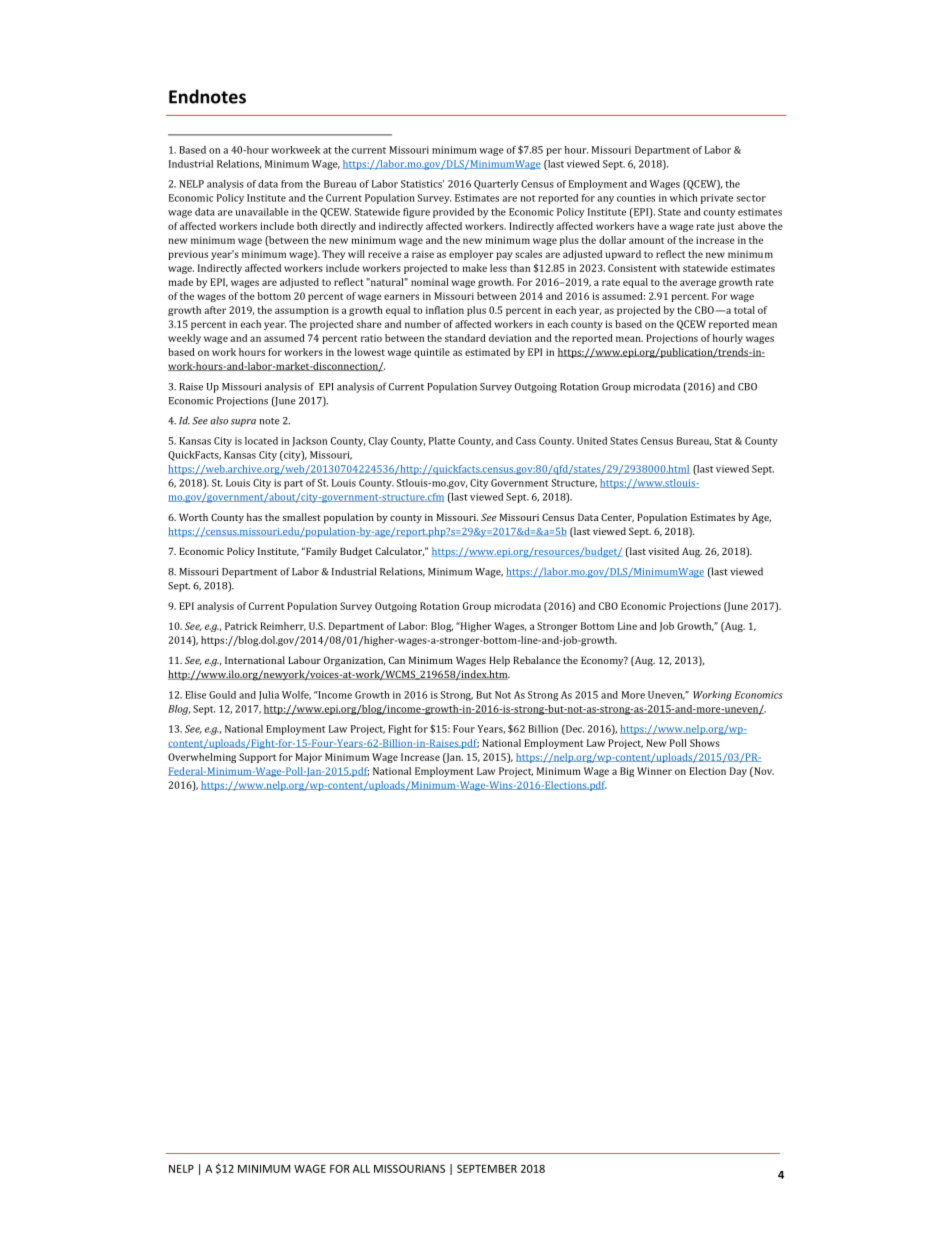  I want to click on which, so click(684, 198).
